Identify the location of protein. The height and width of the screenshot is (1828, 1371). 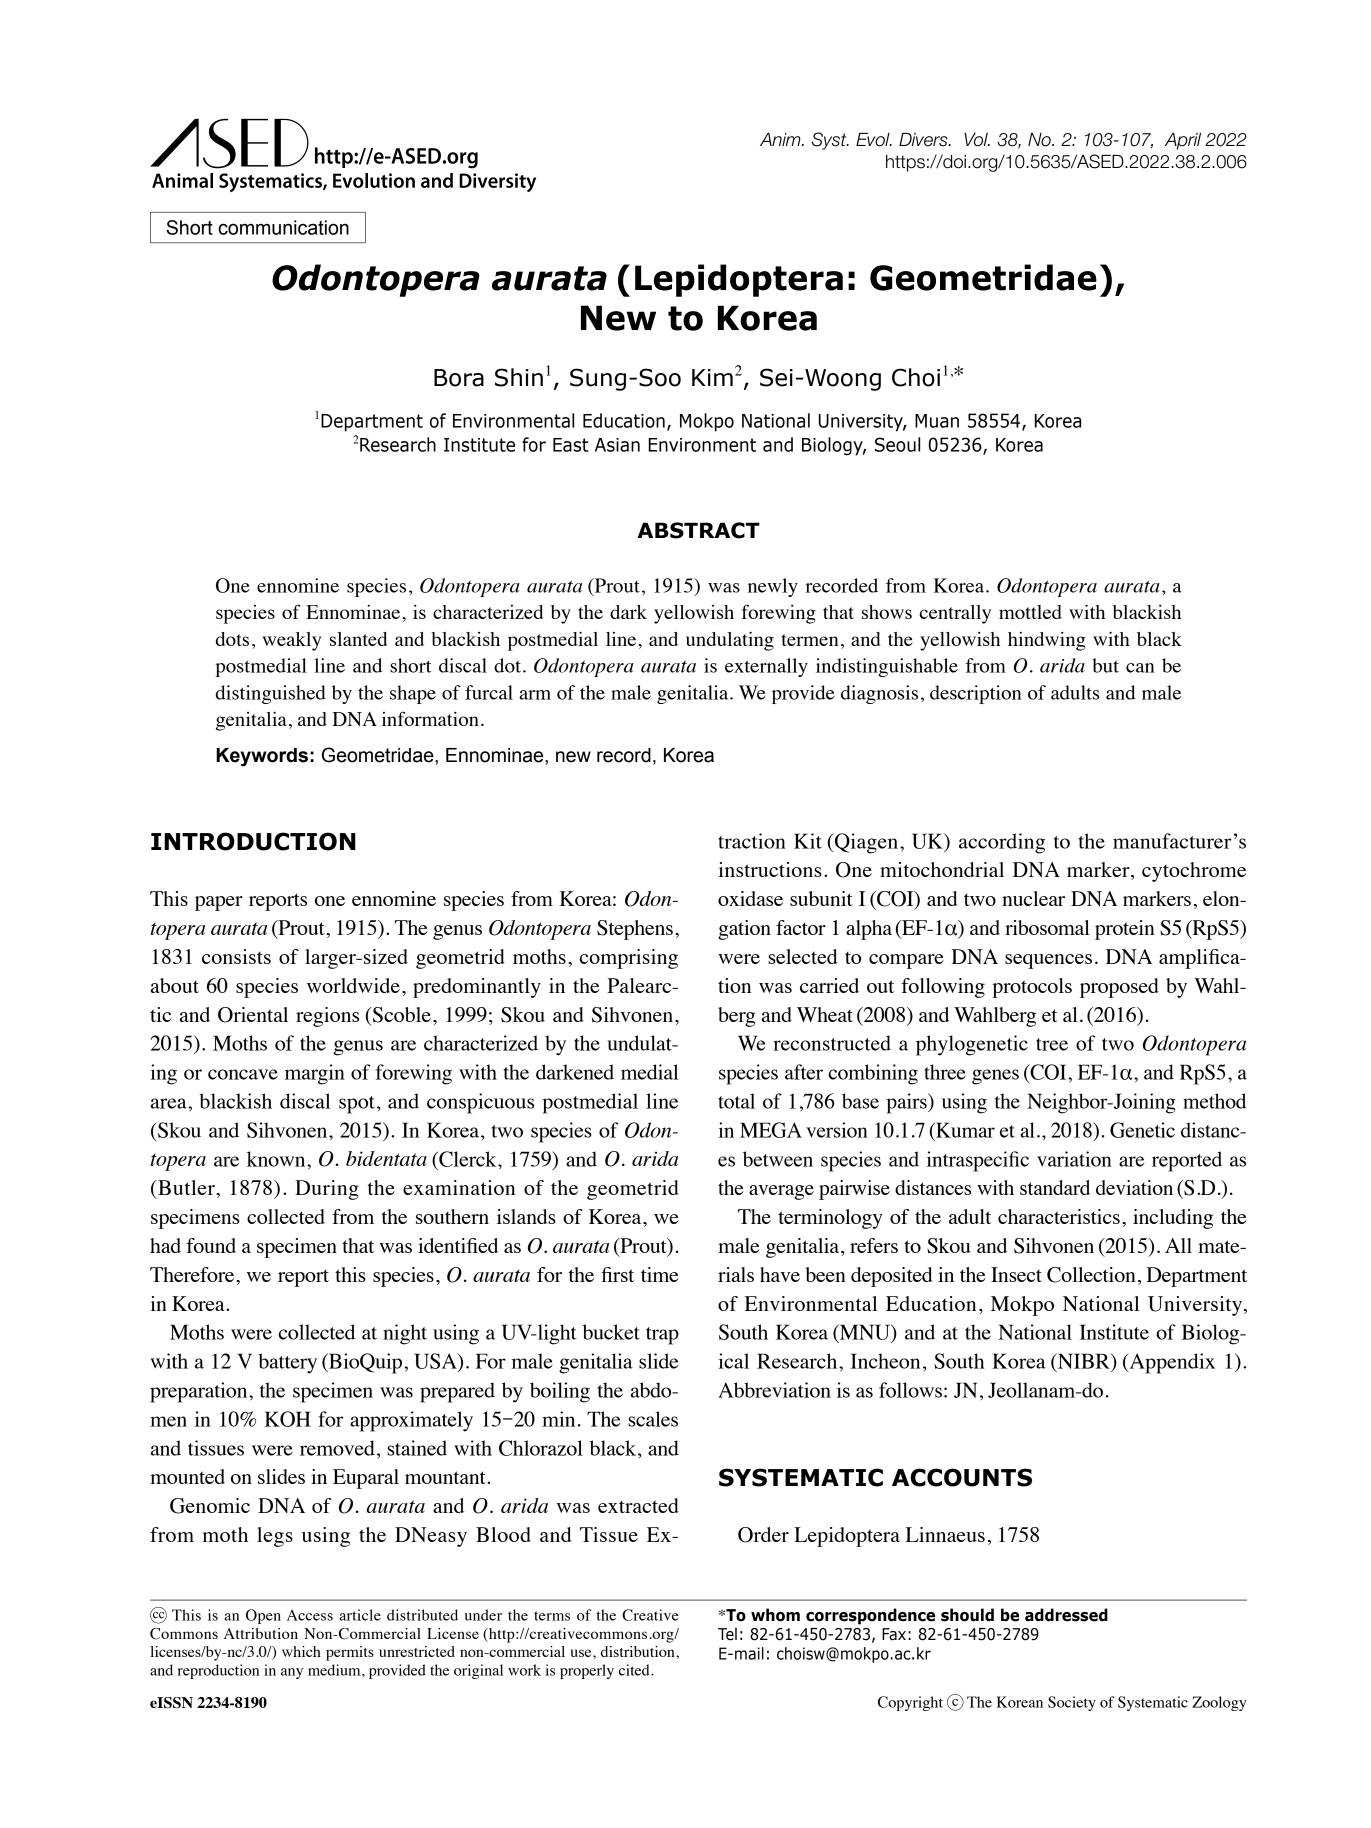
(1125, 930).
